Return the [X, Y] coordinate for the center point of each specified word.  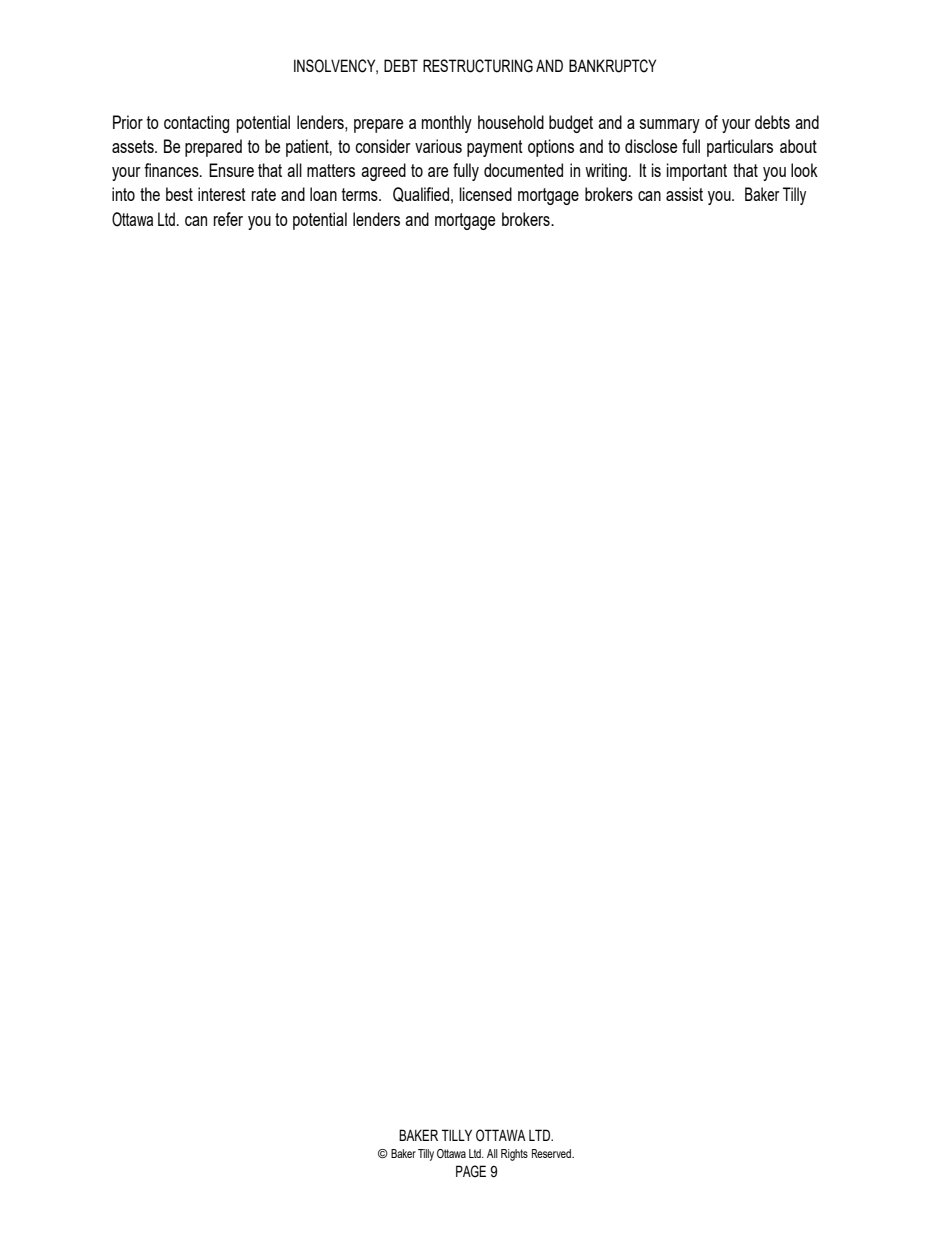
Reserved [553, 1153]
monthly [447, 124]
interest [222, 194]
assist [684, 194]
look [804, 170]
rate [264, 194]
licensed [485, 194]
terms [361, 194]
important [697, 172]
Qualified [421, 194]
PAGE [471, 1171]
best [179, 194]
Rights [514, 1155]
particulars [740, 148]
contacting [196, 124]
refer [228, 219]
